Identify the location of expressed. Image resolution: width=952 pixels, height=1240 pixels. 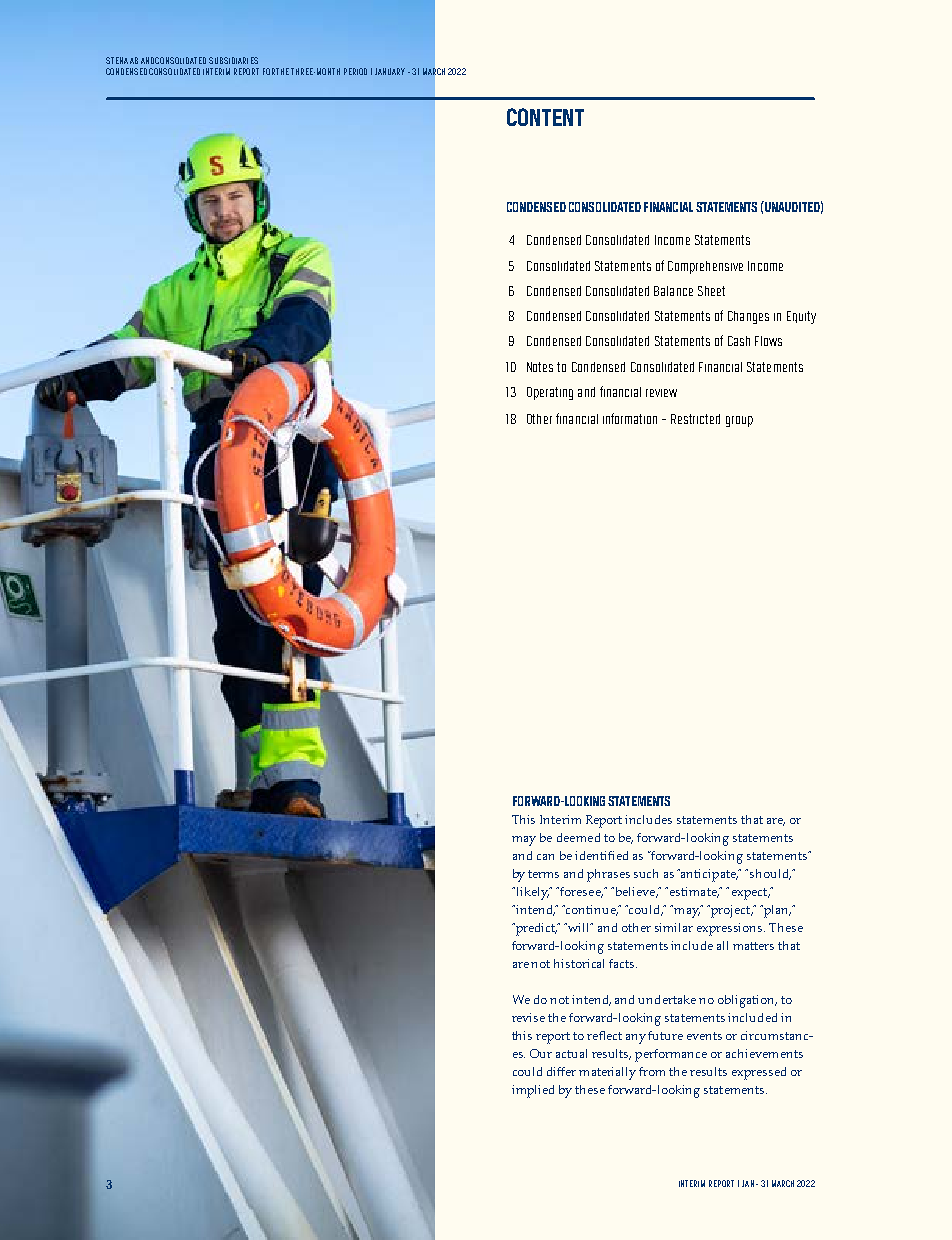
(759, 1073).
